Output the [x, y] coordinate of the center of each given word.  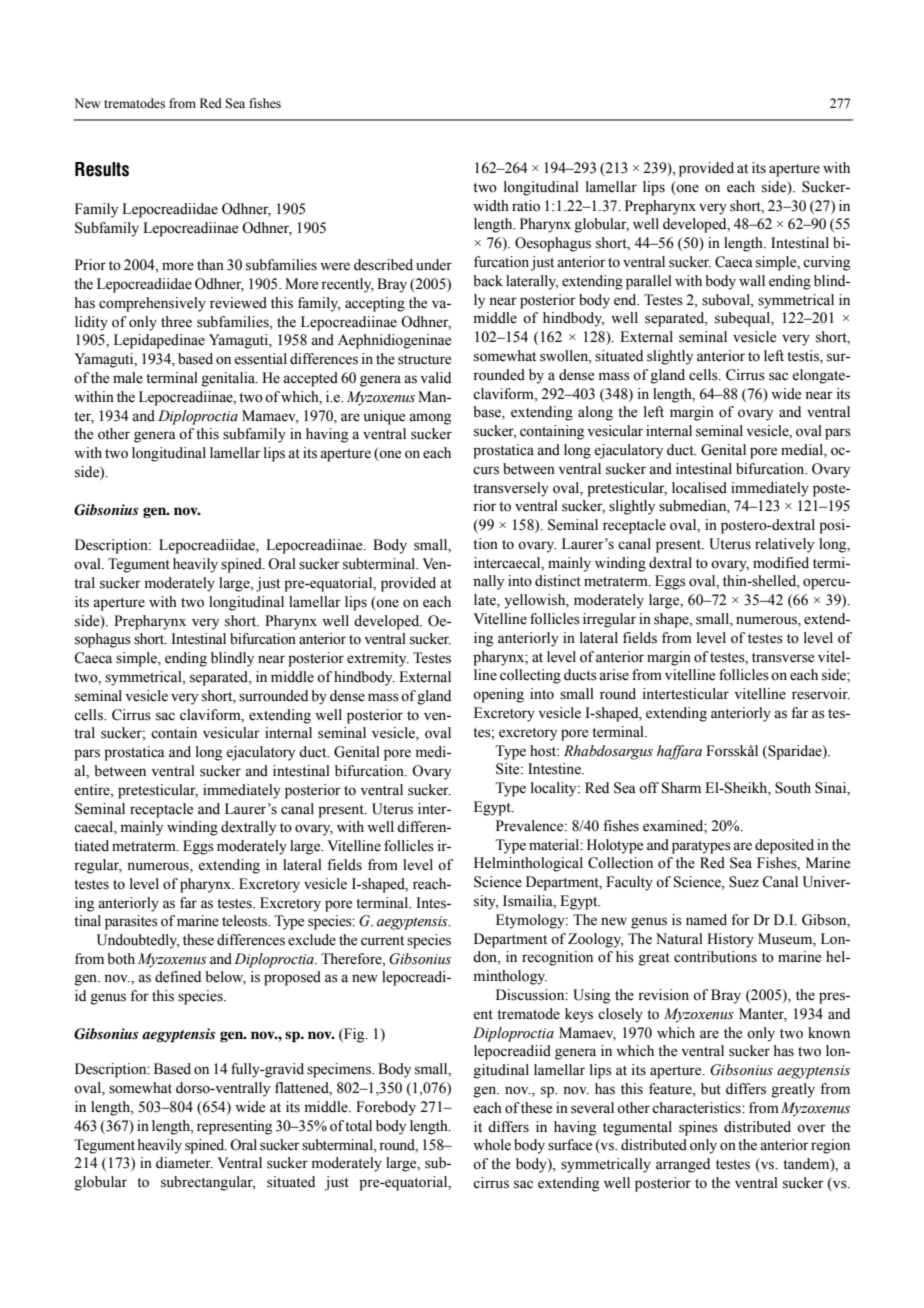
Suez [744, 882]
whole [492, 1145]
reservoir [821, 694]
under [434, 265]
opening [498, 695]
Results [102, 169]
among [430, 419]
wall [752, 281]
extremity [378, 659]
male [128, 378]
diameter [184, 1163]
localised [699, 488]
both [121, 959]
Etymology [531, 921]
